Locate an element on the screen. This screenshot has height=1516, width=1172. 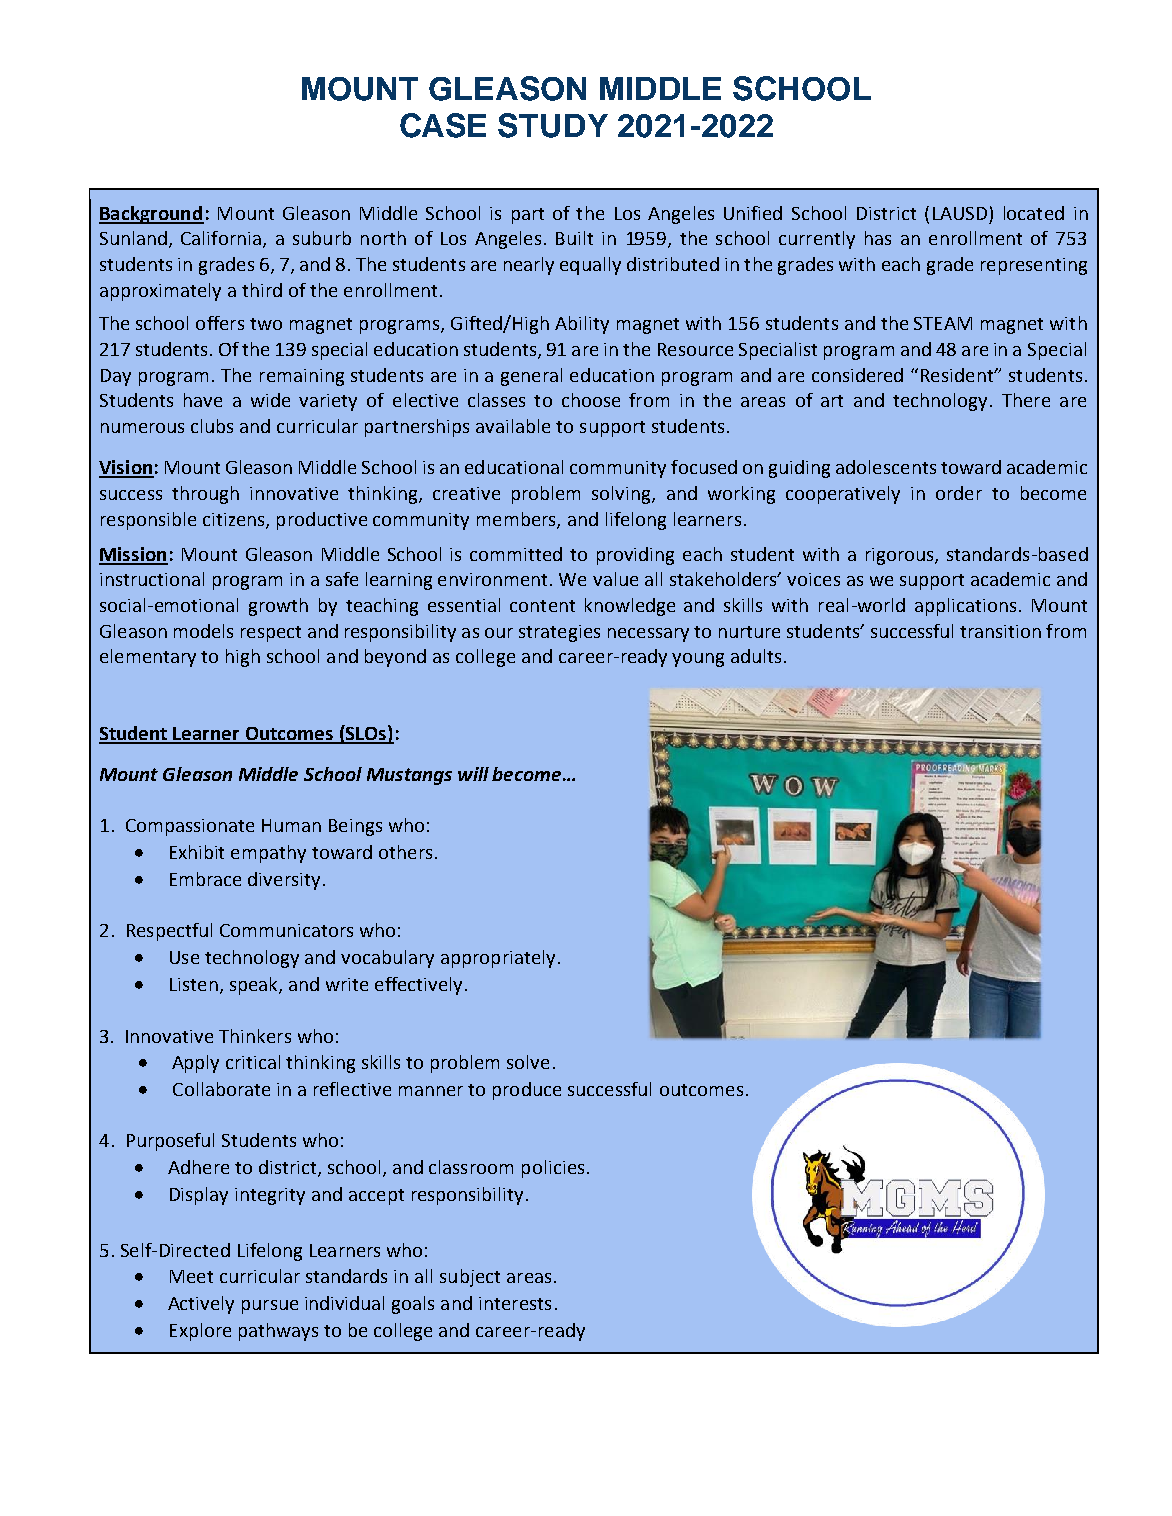
Thinkers is located at coordinates (255, 1036).
